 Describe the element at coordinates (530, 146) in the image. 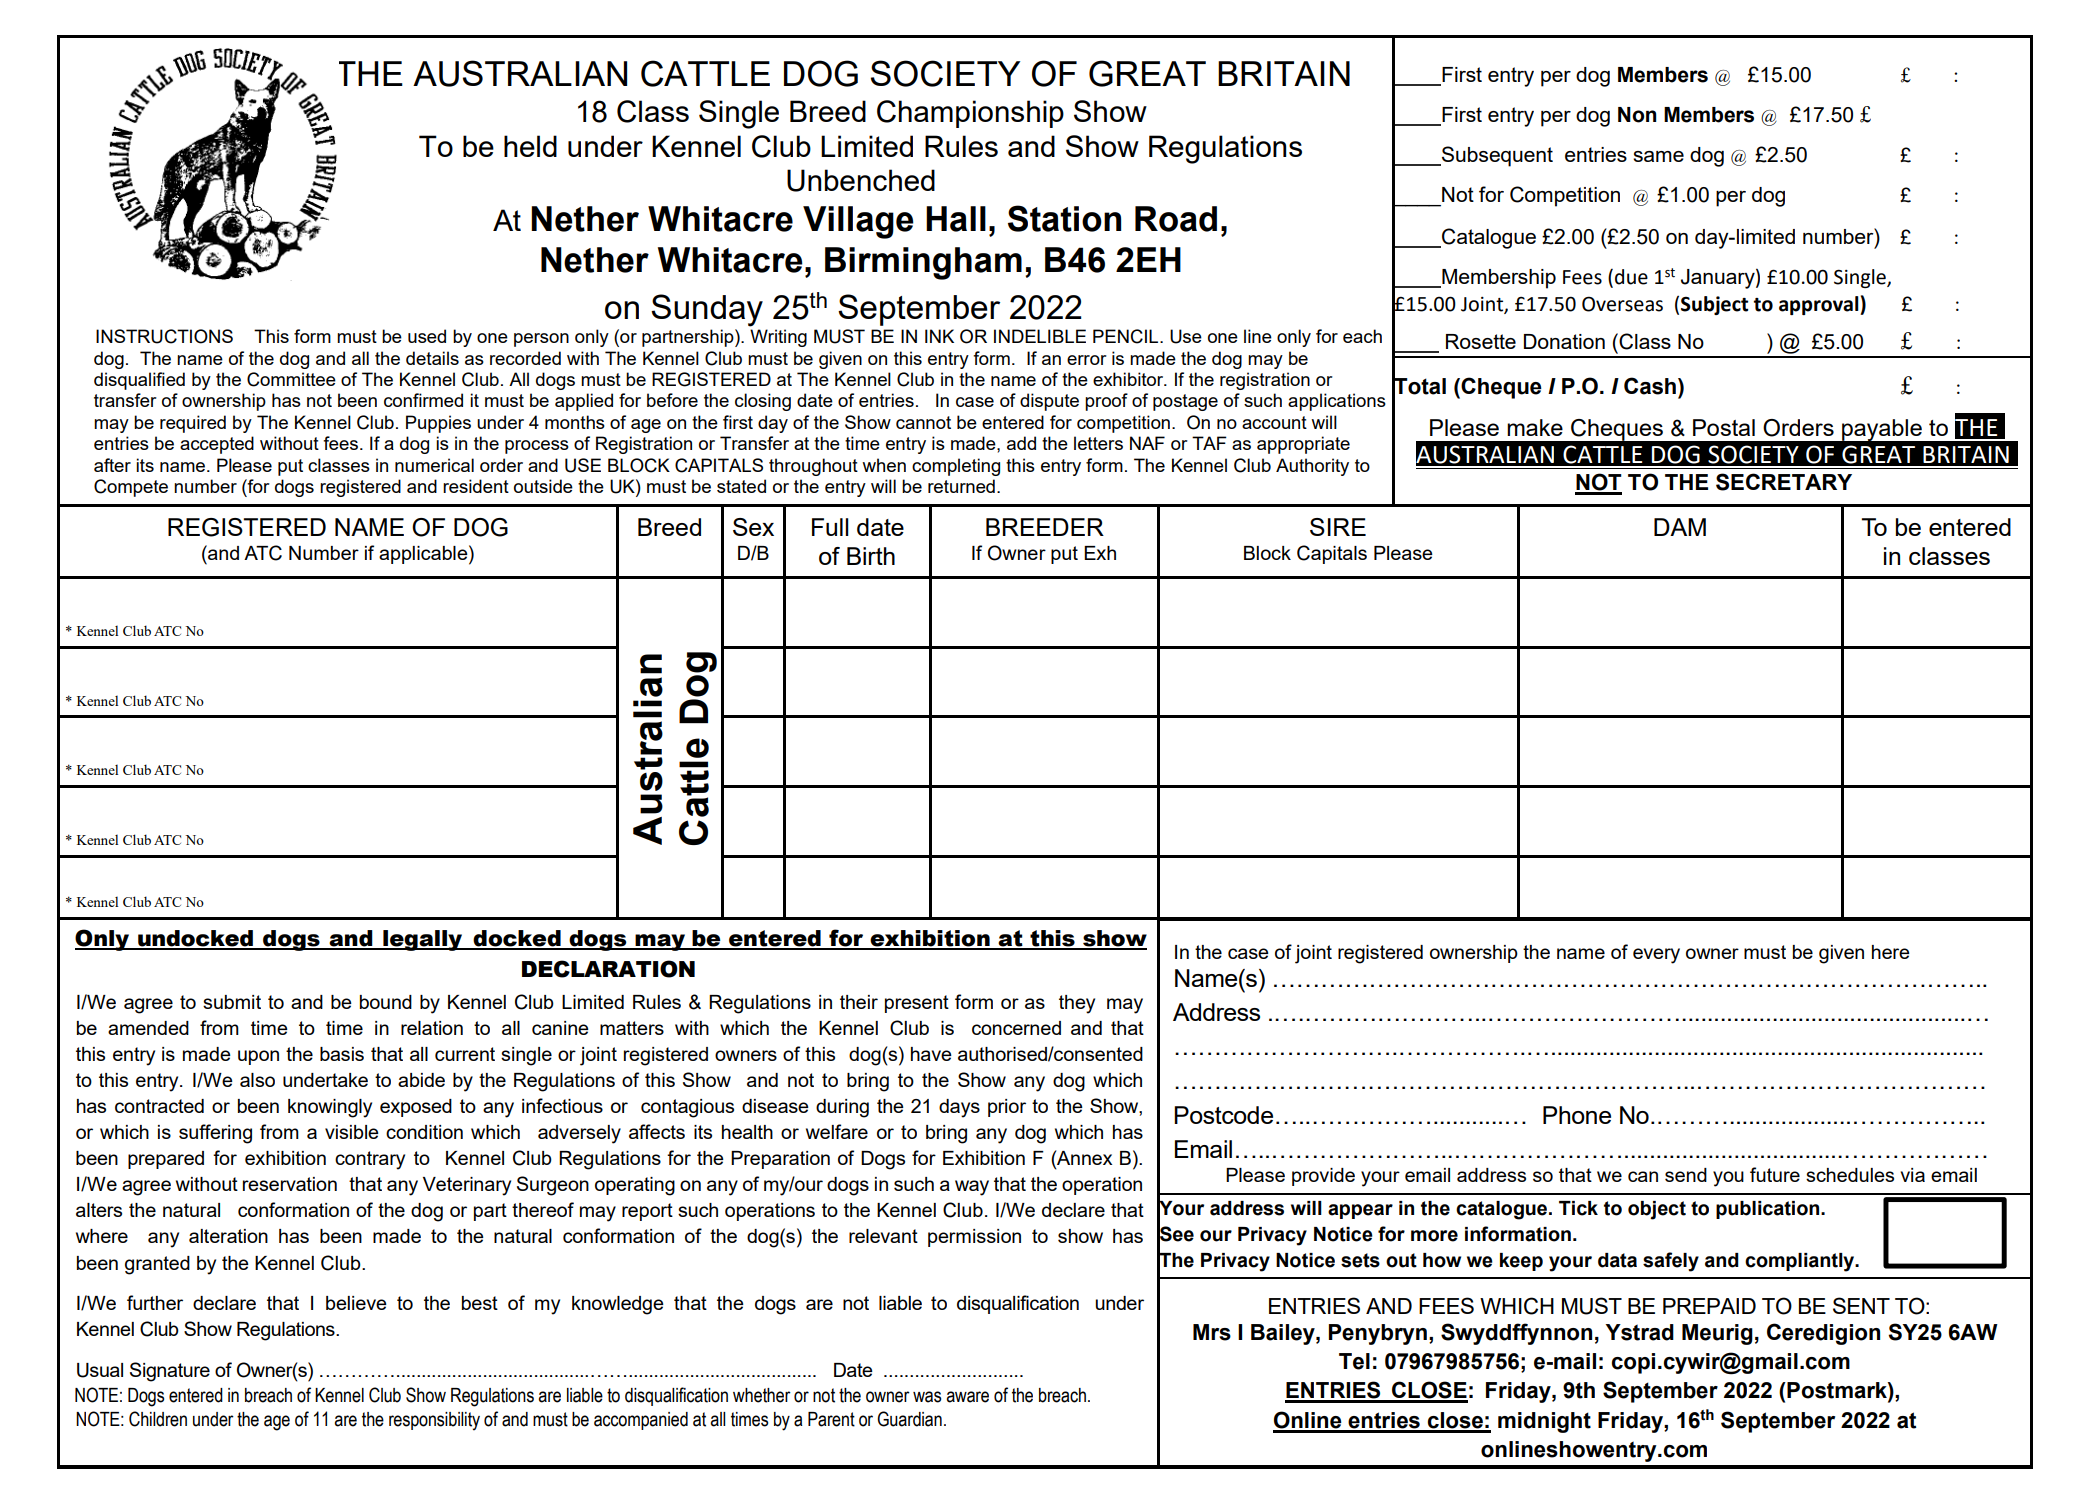

I see `held` at that location.
